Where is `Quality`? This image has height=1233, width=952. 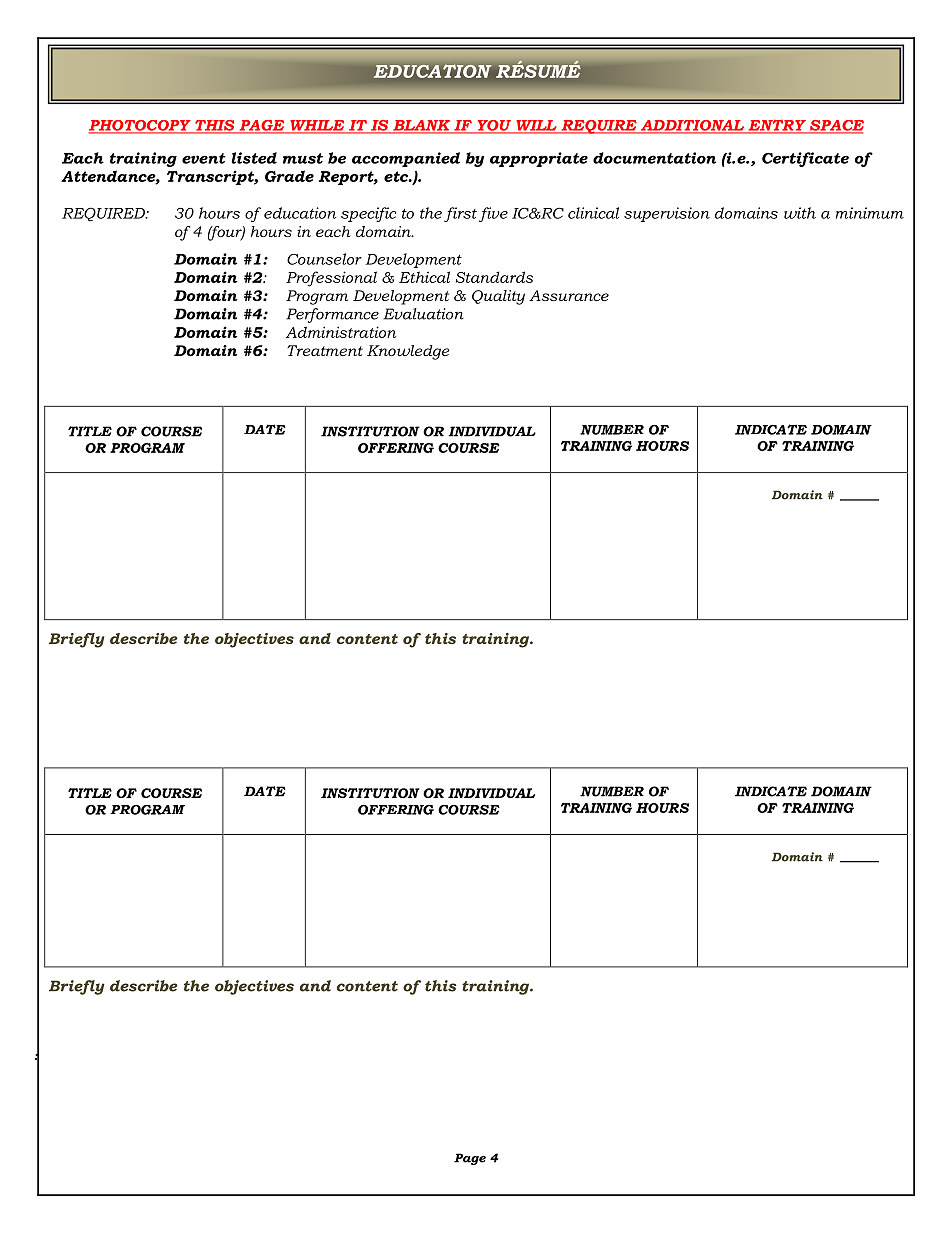
Quality is located at coordinates (498, 297).
